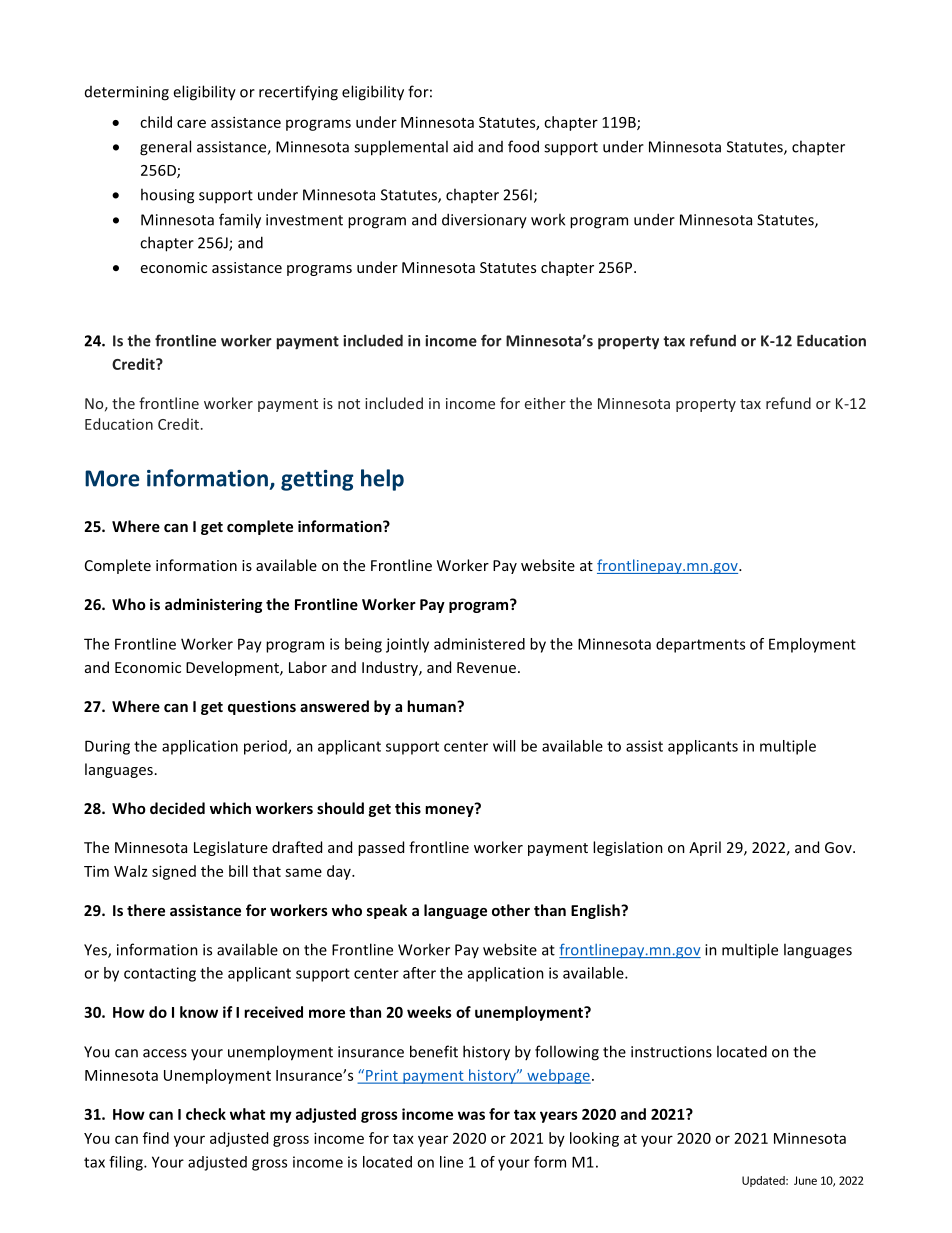 The image size is (952, 1233). I want to click on care, so click(191, 123).
